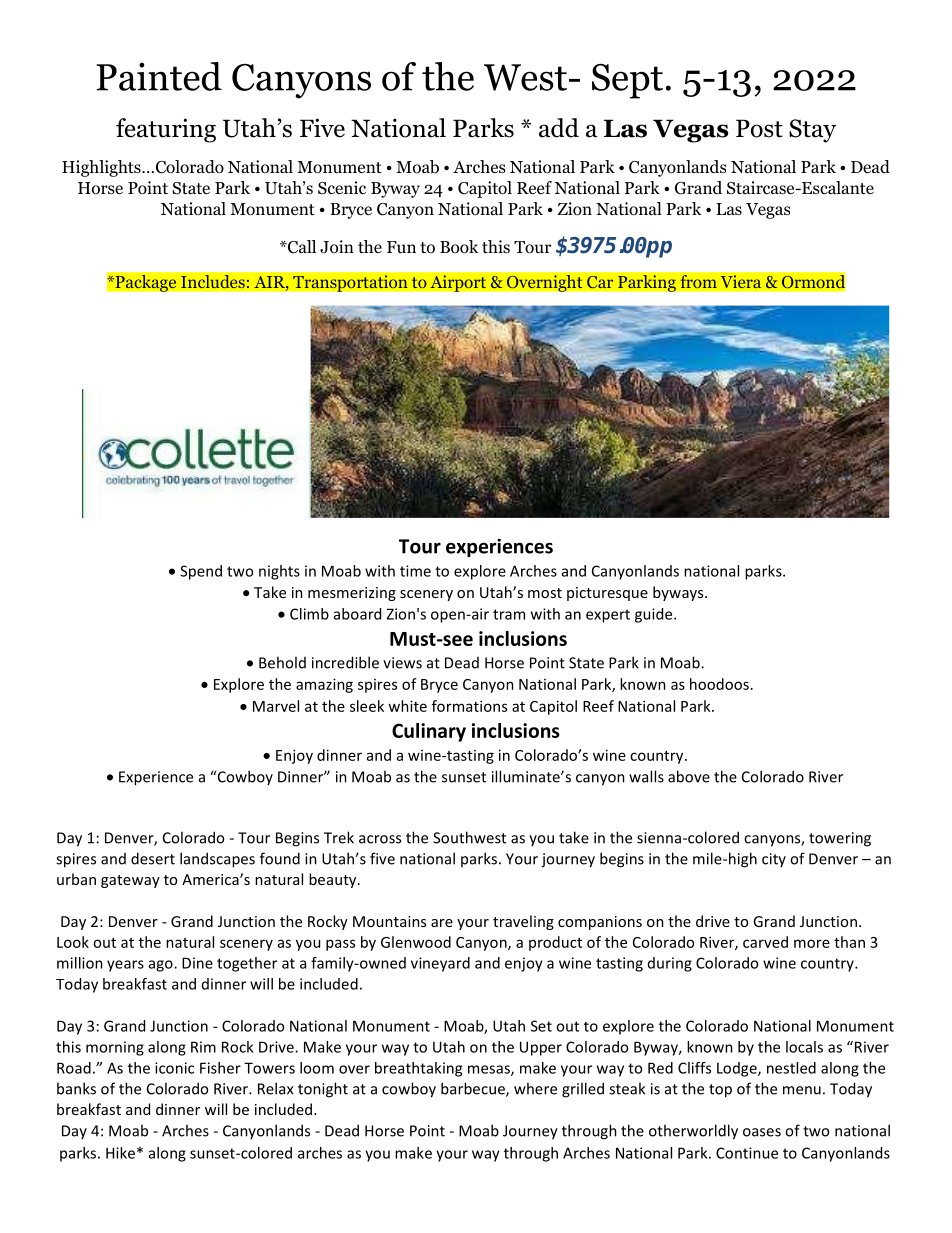 This screenshot has width=952, height=1233. What do you see at coordinates (429, 732) in the screenshot?
I see `Culinary` at bounding box center [429, 732].
